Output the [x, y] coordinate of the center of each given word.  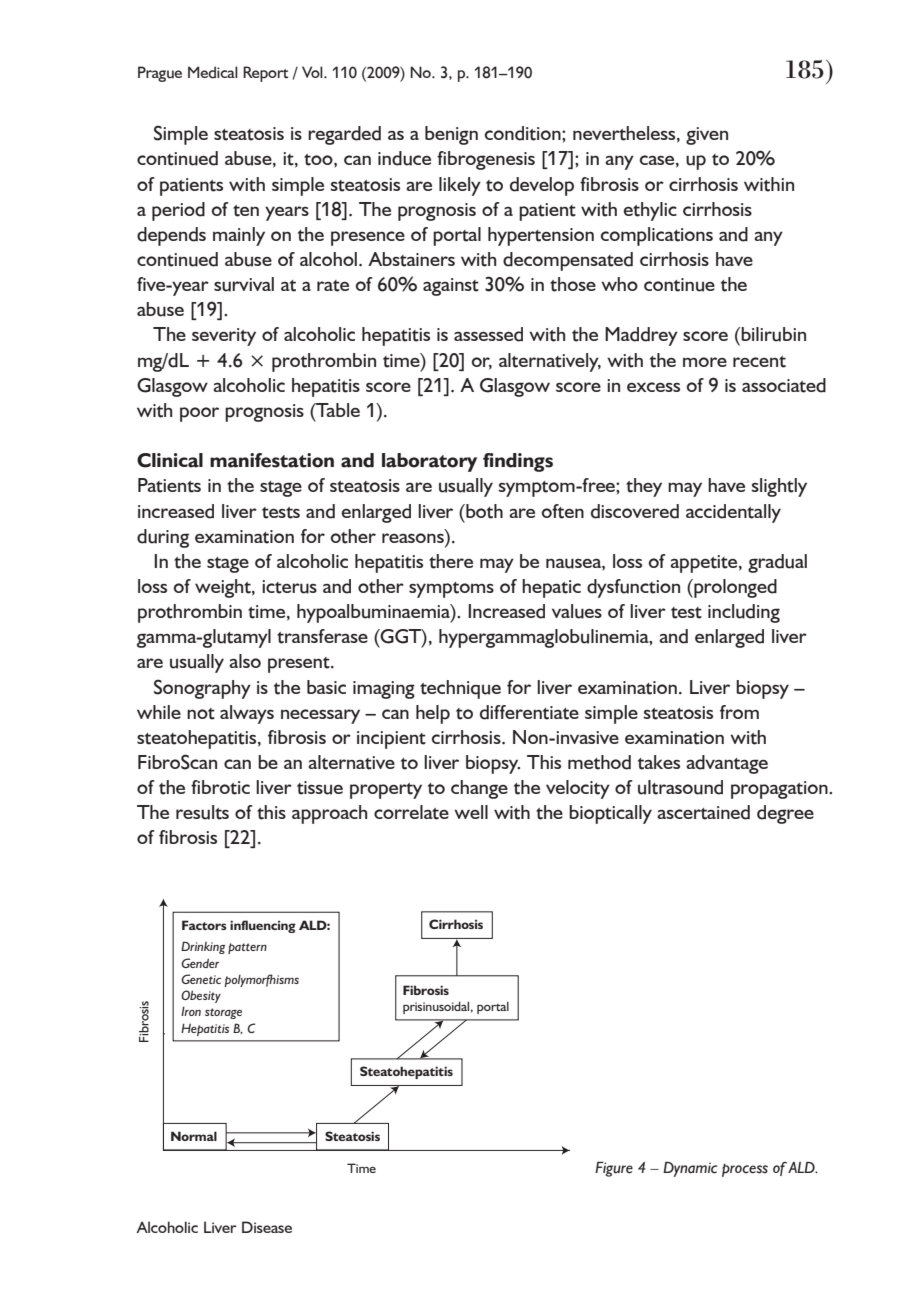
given [707, 136]
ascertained [703, 812]
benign [451, 135]
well [471, 812]
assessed [488, 334]
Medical [213, 72]
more [705, 362]
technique [460, 689]
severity [224, 337]
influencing [263, 926]
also [245, 661]
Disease [267, 1227]
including [744, 613]
